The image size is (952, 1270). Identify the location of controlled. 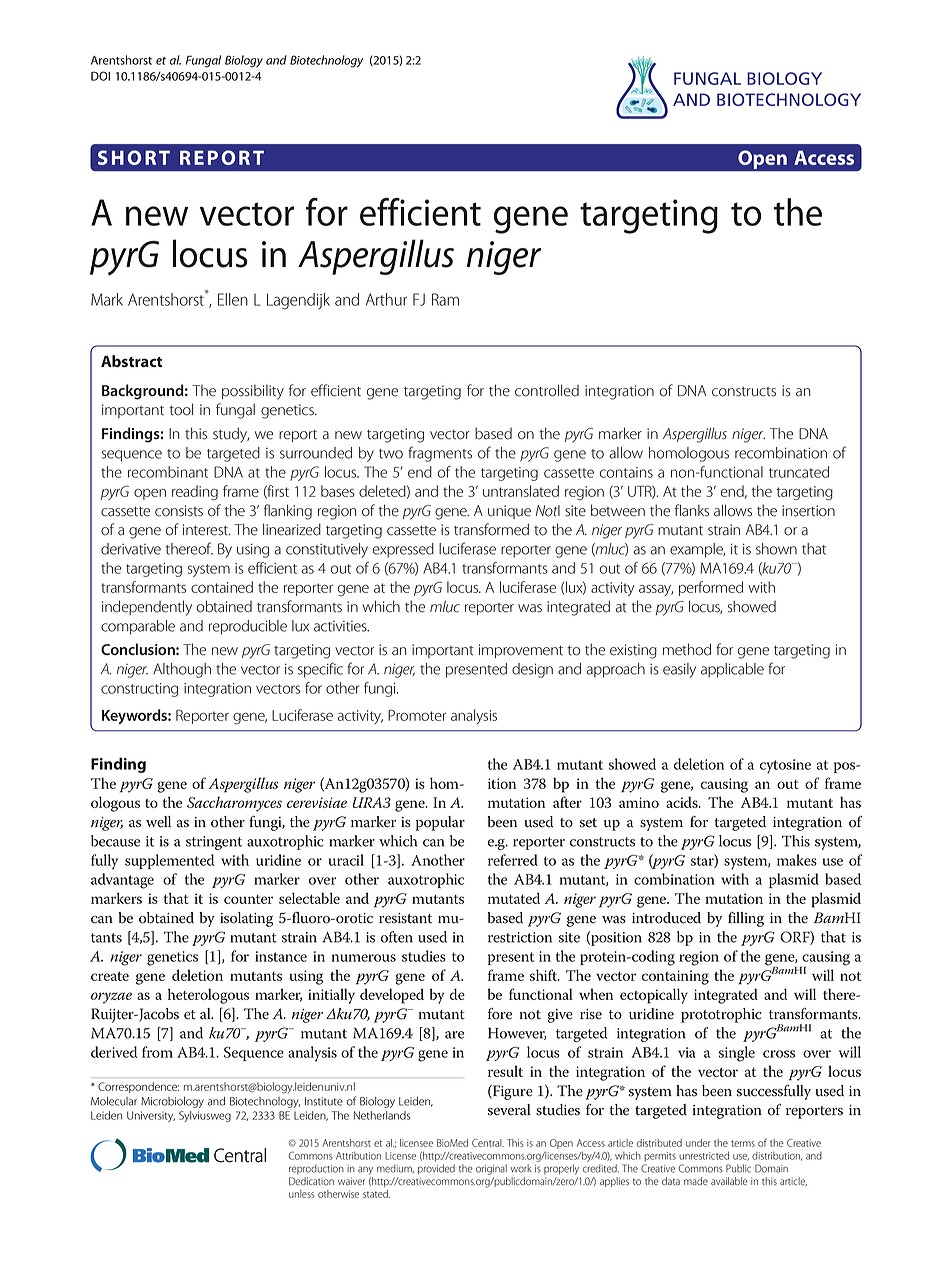
(547, 390).
